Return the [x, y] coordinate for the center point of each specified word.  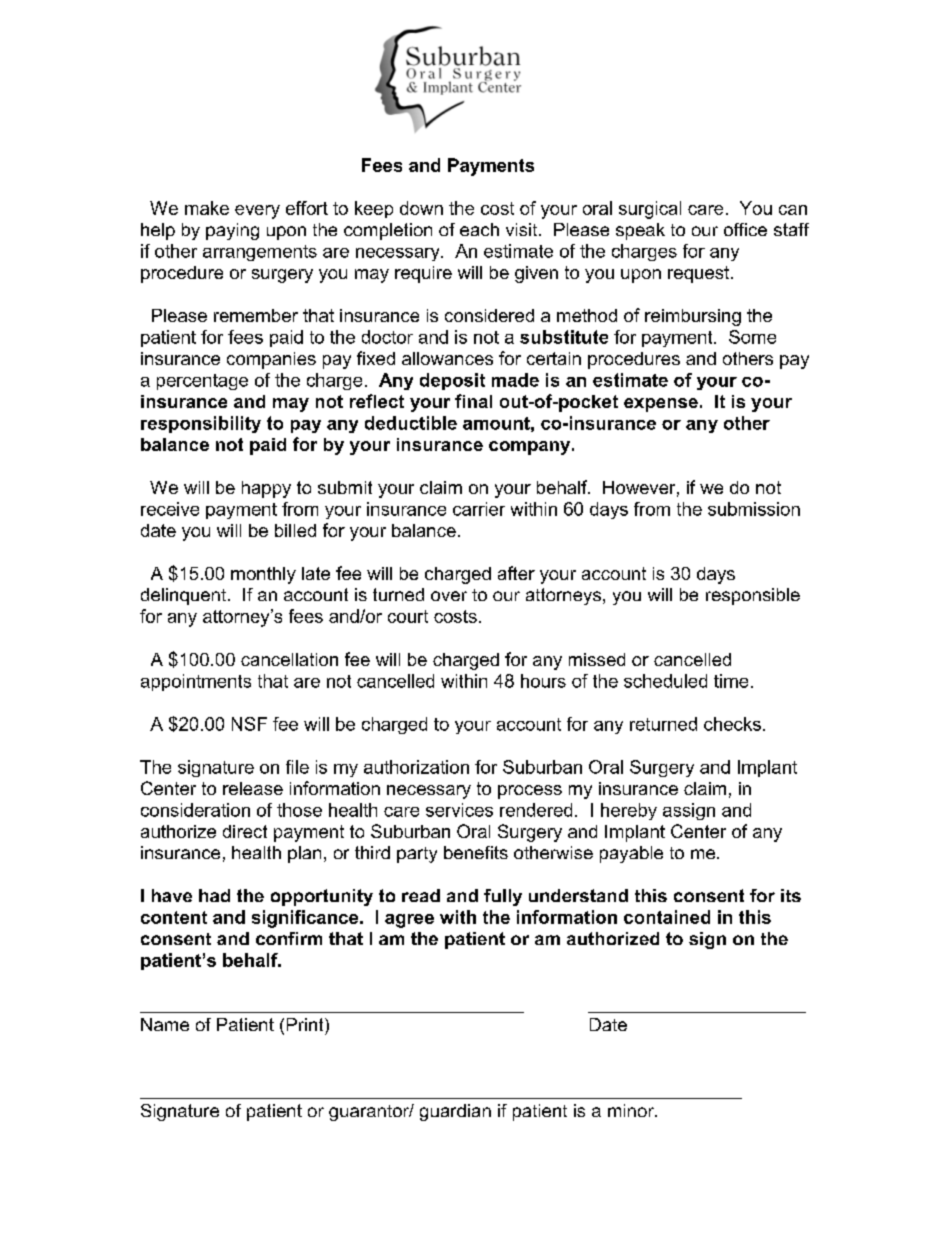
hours [543, 681]
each [479, 229]
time [731, 681]
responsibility [201, 424]
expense [661, 405]
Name [165, 1024]
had [214, 895]
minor [632, 1110]
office [745, 229]
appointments [196, 682]
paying [232, 231]
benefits [476, 852]
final [473, 401]
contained [667, 917]
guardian [455, 1112]
